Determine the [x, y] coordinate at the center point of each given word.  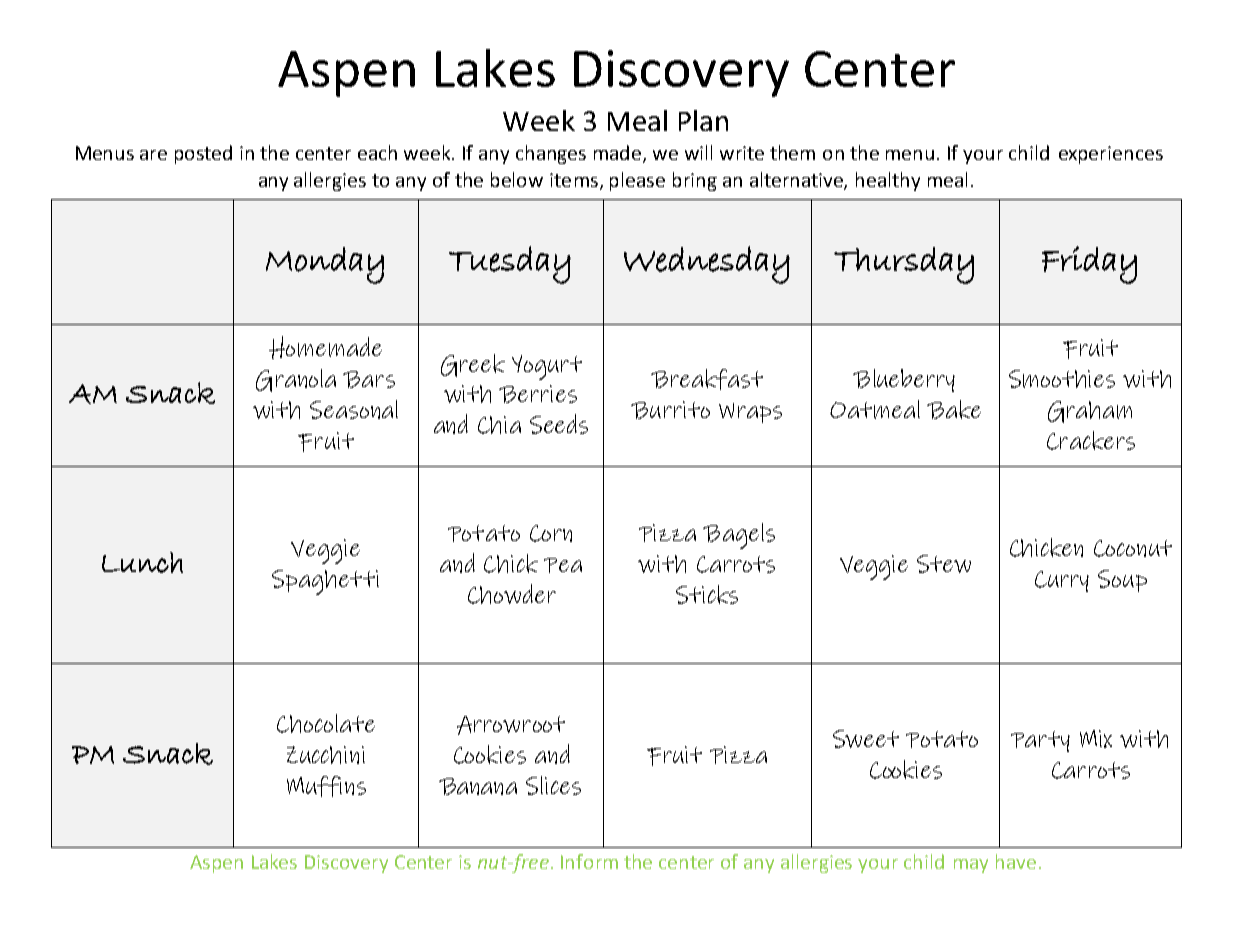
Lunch [142, 562]
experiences [1111, 155]
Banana [478, 786]
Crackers [1091, 440]
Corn [551, 533]
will [698, 152]
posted [203, 154]
